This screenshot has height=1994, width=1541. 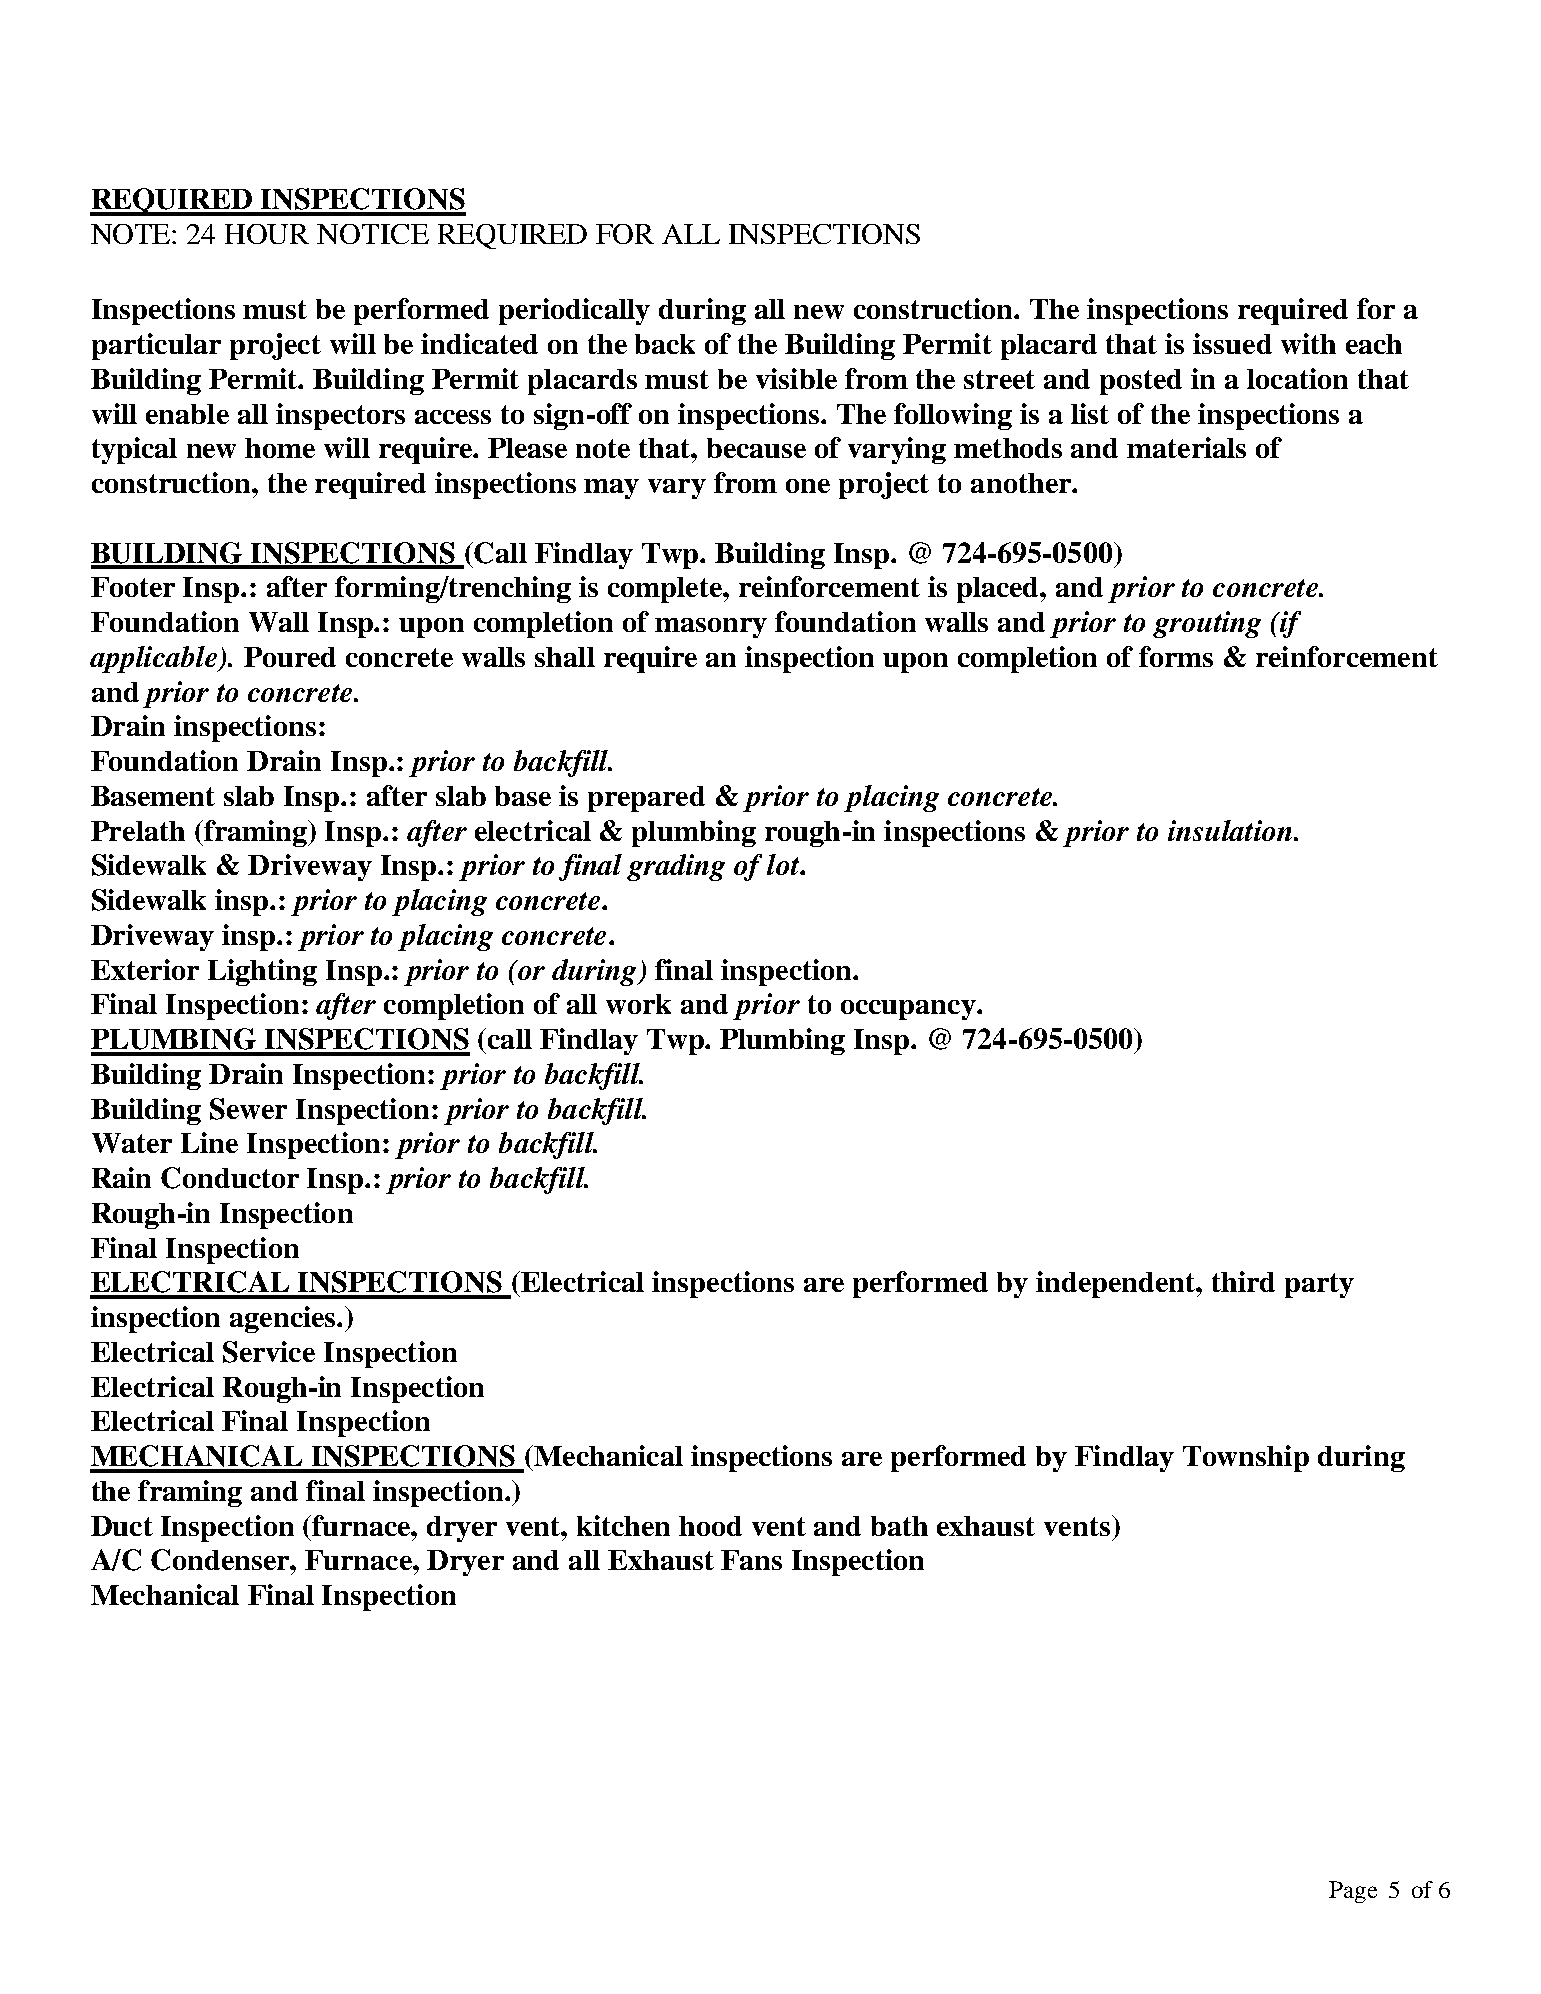 What do you see at coordinates (248, 1109) in the screenshot?
I see `Sewer` at bounding box center [248, 1109].
